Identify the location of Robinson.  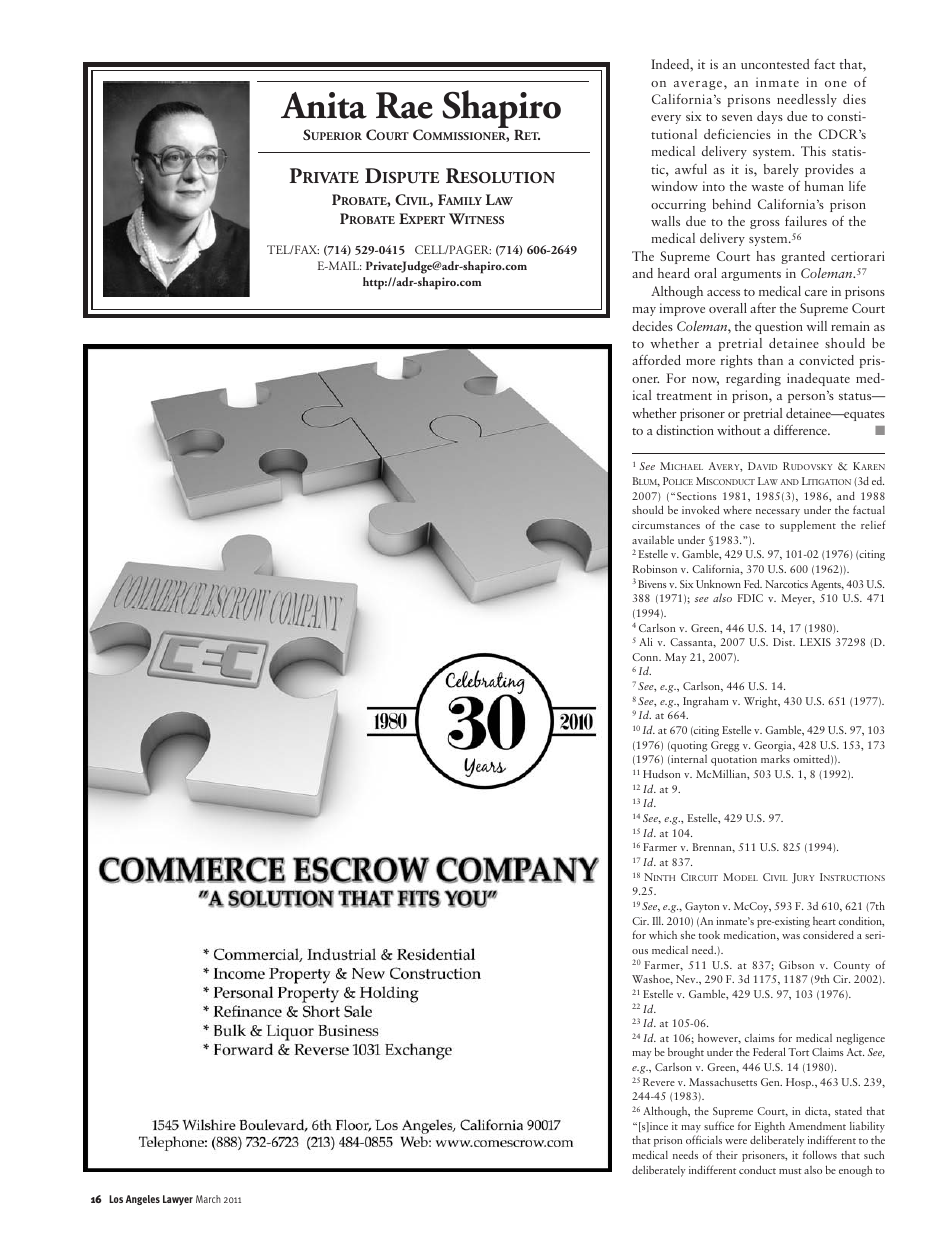
(655, 568).
